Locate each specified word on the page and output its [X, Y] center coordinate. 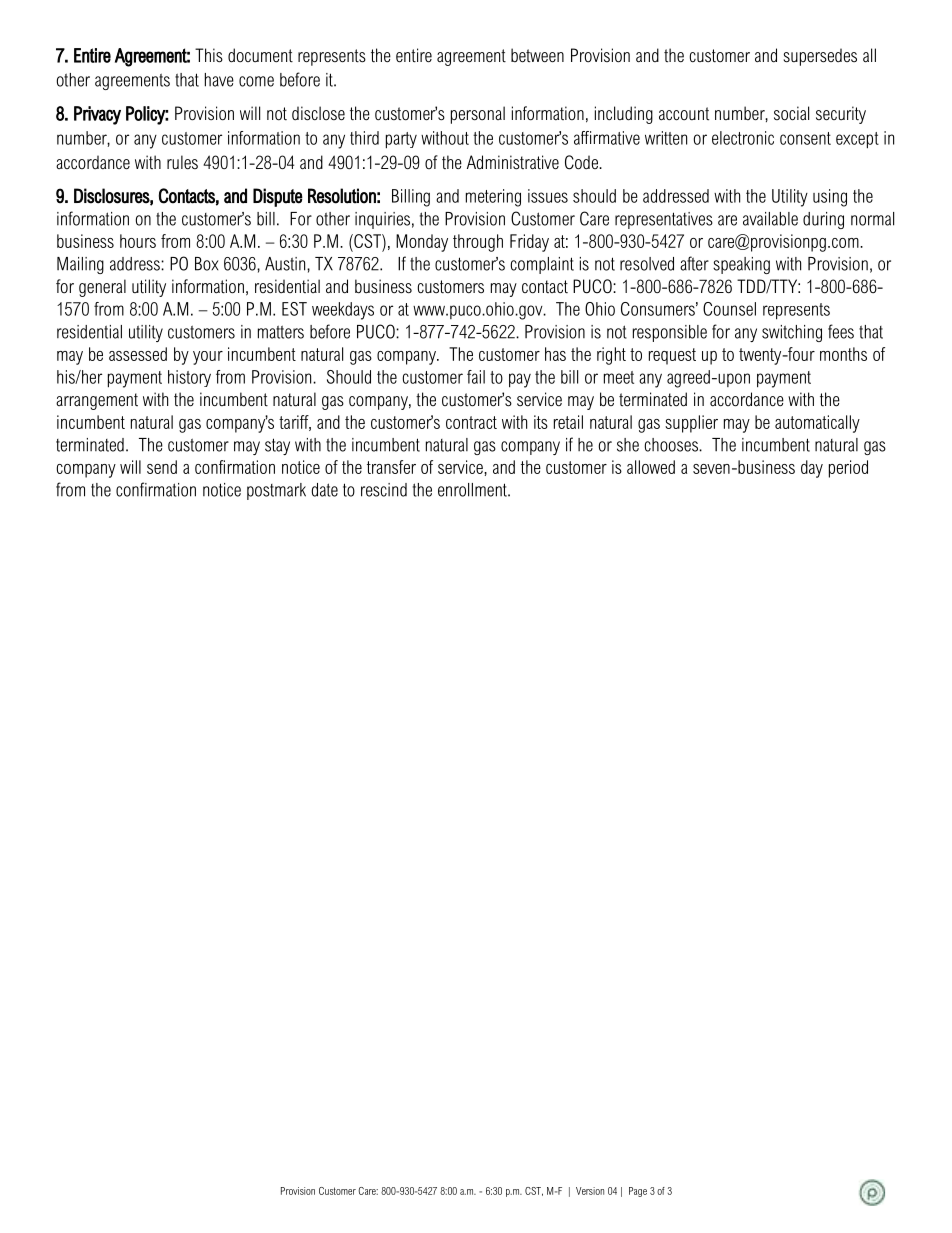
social [791, 113]
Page [638, 1192]
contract [471, 422]
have [219, 80]
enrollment [473, 490]
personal [478, 115]
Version [590, 1191]
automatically [817, 424]
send [162, 467]
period [848, 469]
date [324, 490]
